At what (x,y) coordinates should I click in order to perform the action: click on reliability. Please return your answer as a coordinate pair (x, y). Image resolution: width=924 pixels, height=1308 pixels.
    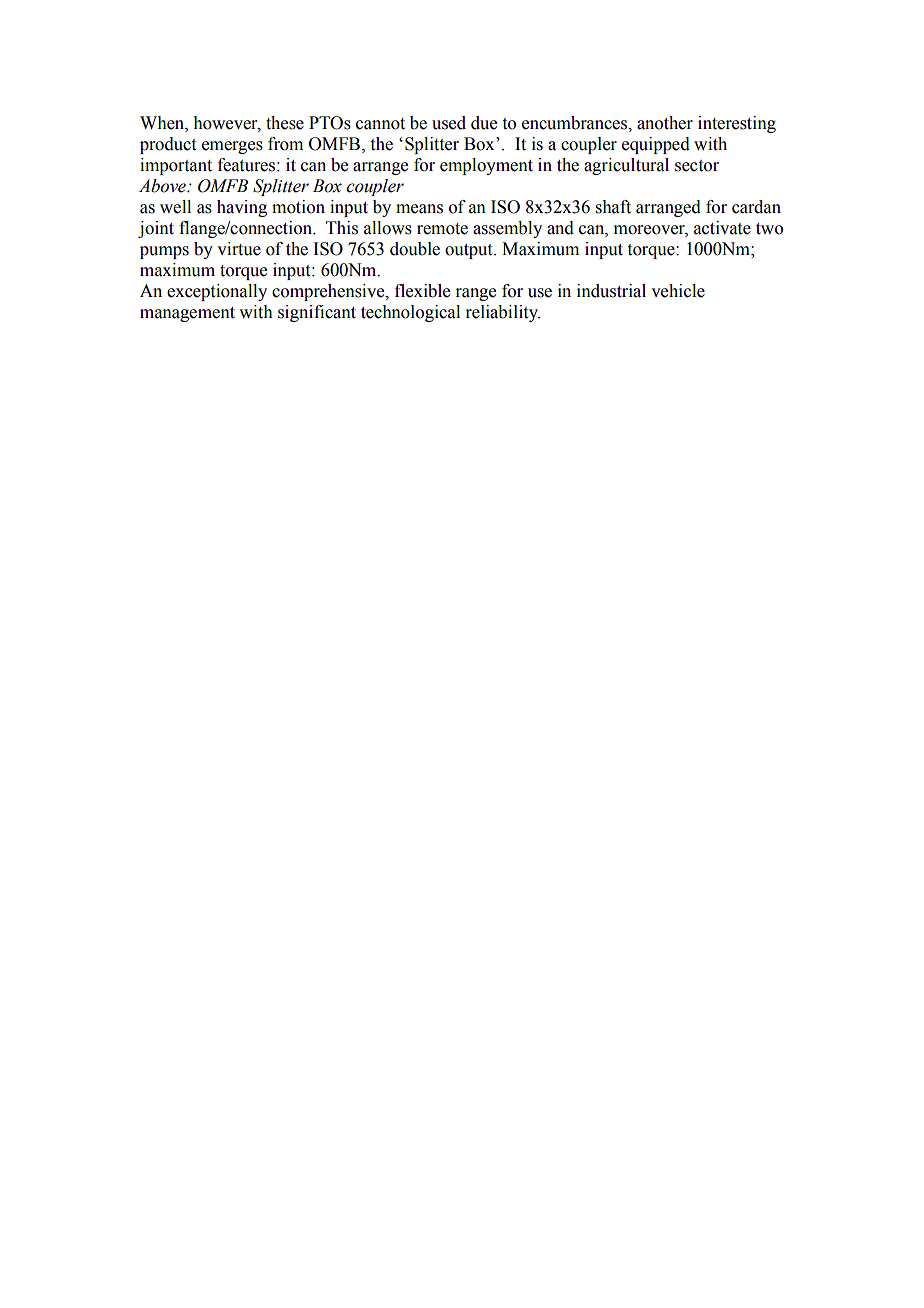
    Looking at the image, I should click on (502, 313).
